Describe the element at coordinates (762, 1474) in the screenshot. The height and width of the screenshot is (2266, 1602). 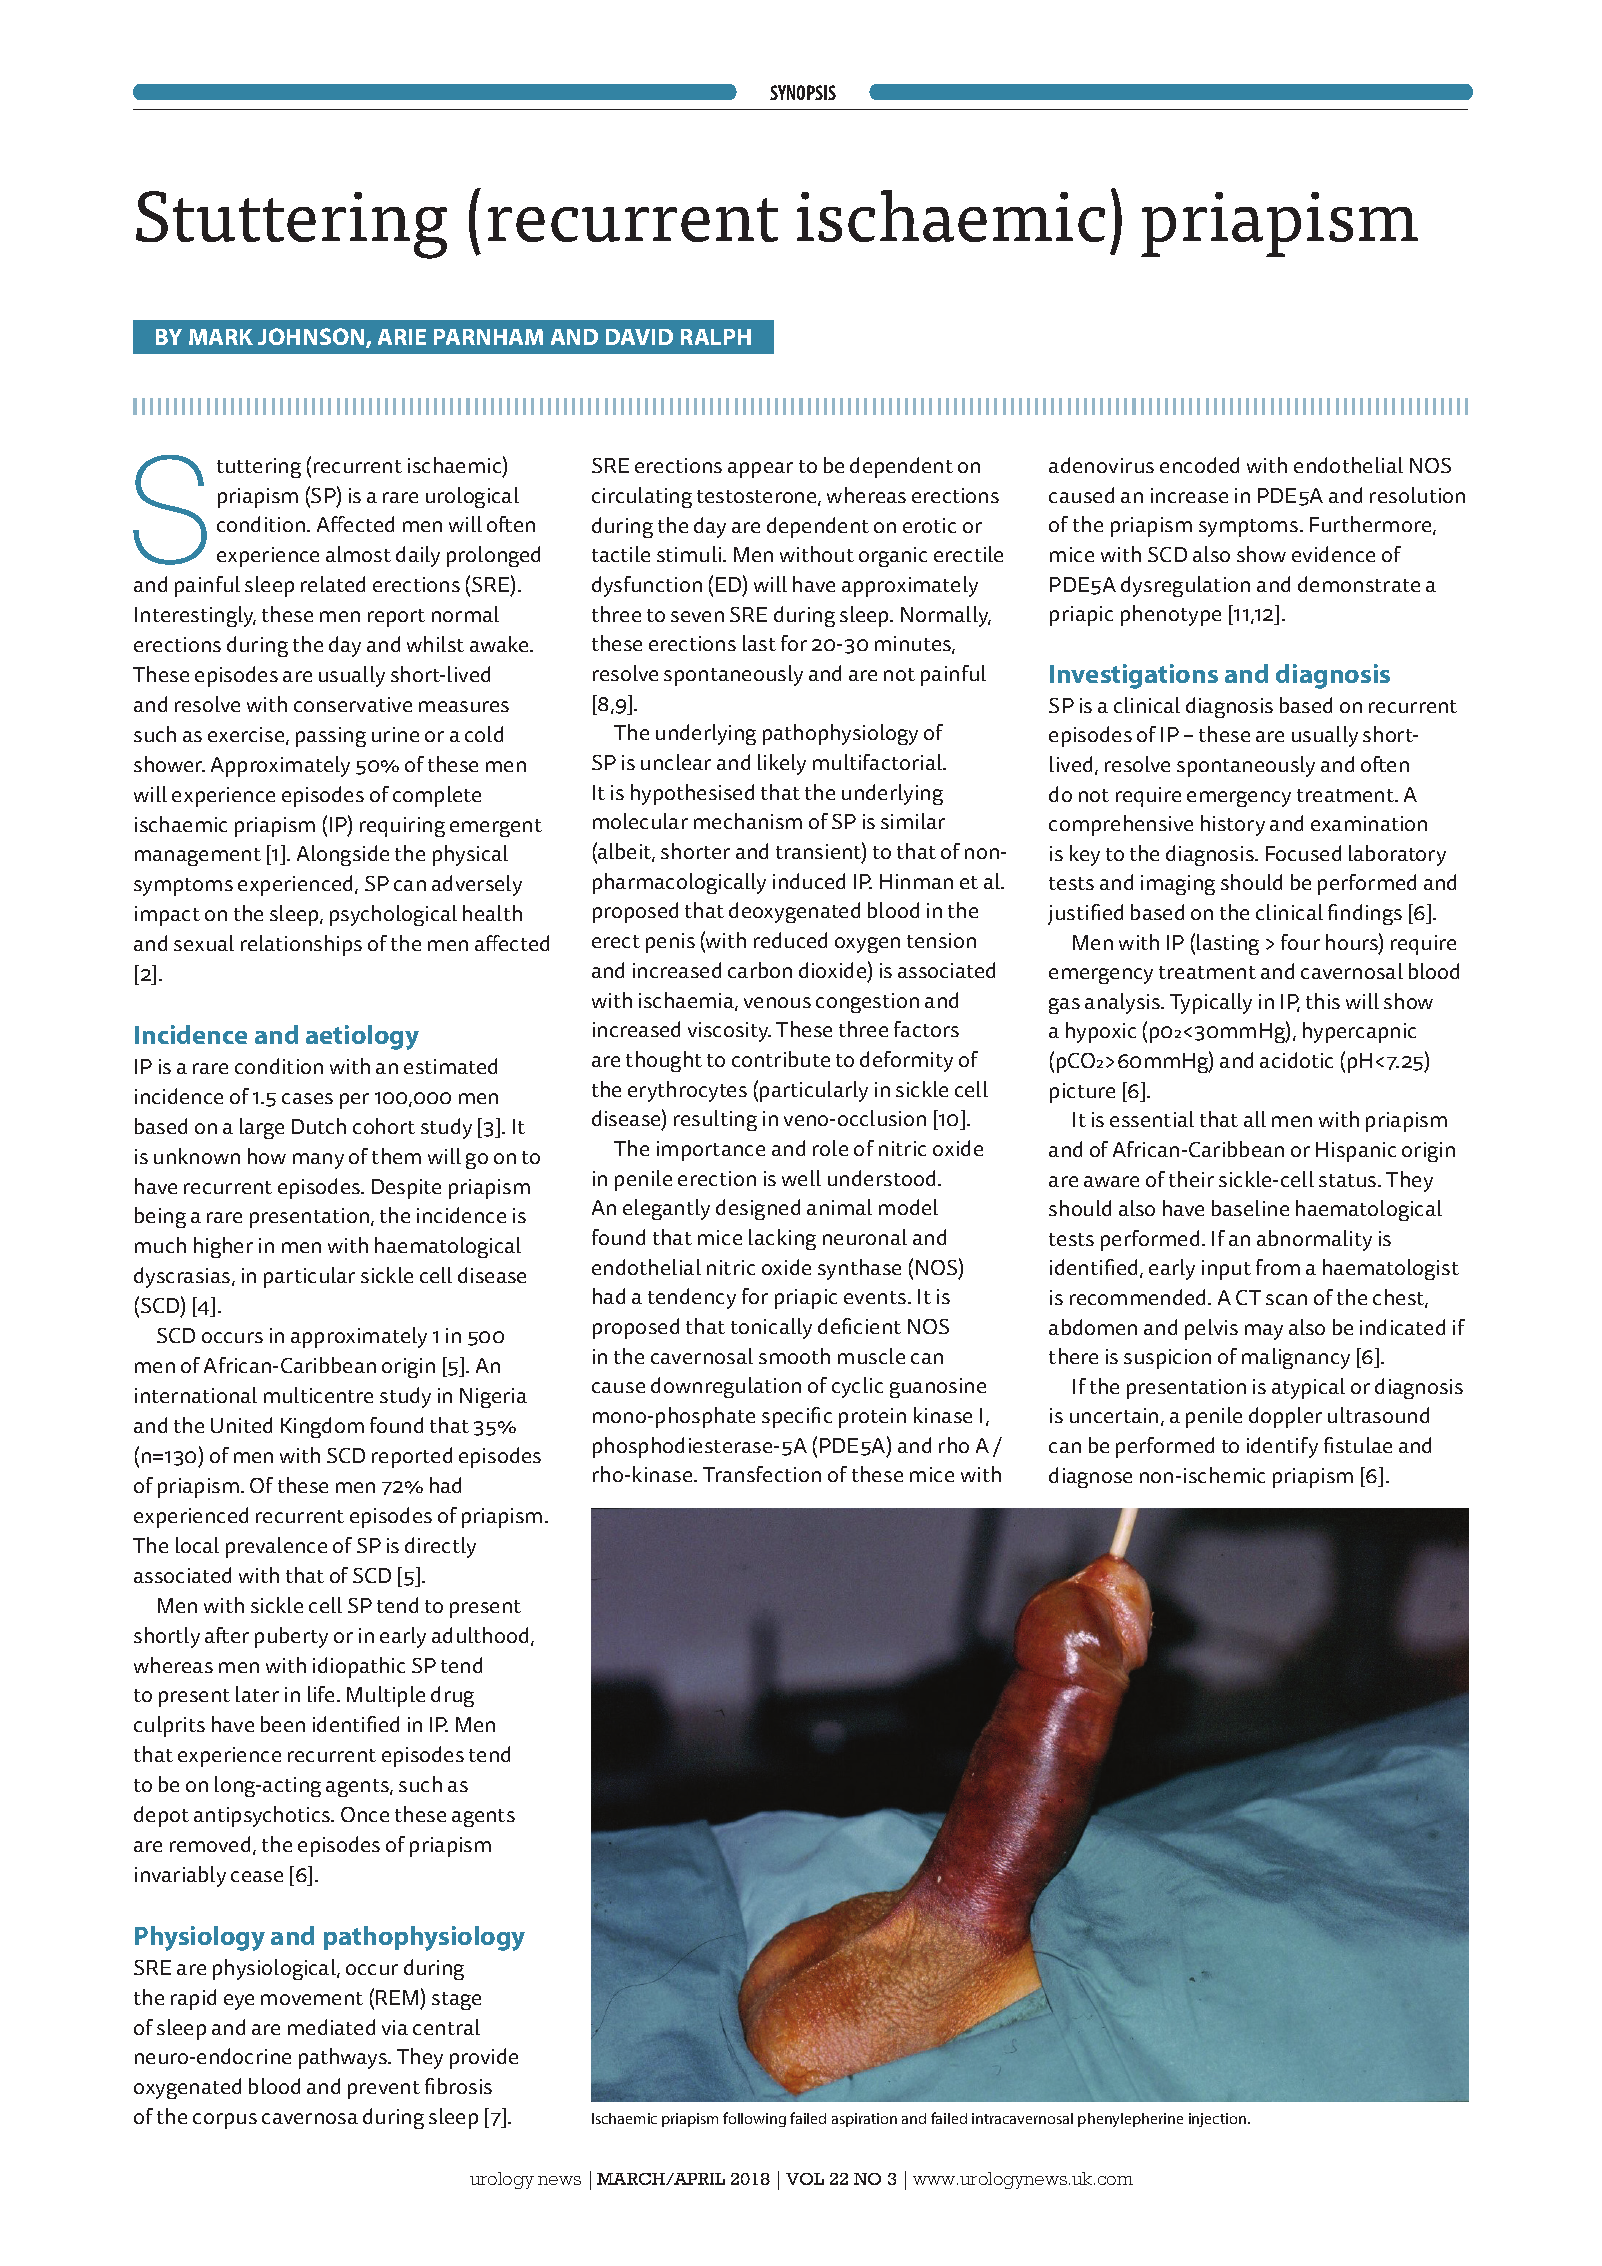
I see `Transfection` at that location.
